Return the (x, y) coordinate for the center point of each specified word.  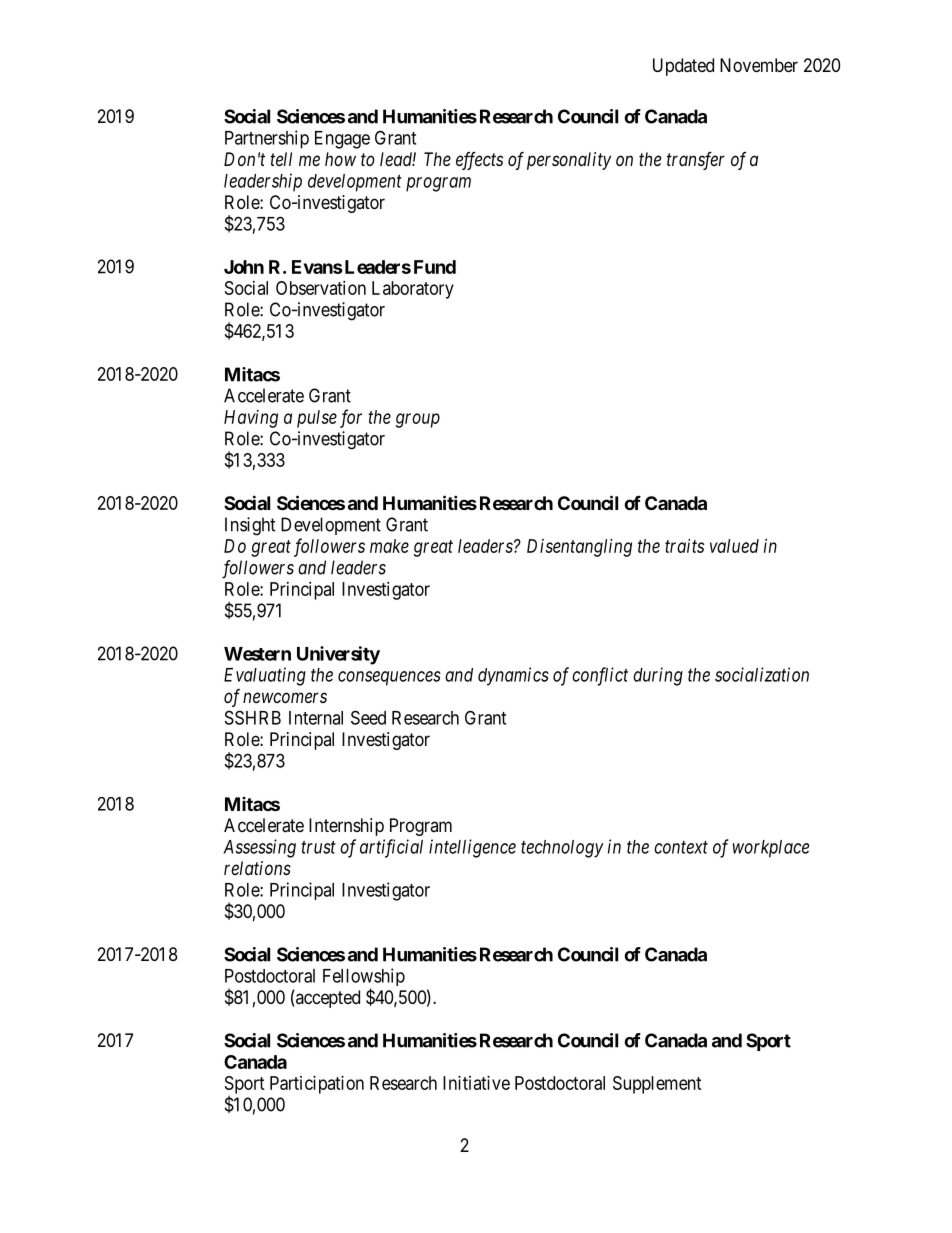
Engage (342, 140)
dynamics (513, 676)
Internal (316, 718)
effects (479, 161)
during (658, 676)
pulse (317, 419)
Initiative (476, 1083)
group (418, 420)
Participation (317, 1085)
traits (684, 546)
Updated (683, 67)
